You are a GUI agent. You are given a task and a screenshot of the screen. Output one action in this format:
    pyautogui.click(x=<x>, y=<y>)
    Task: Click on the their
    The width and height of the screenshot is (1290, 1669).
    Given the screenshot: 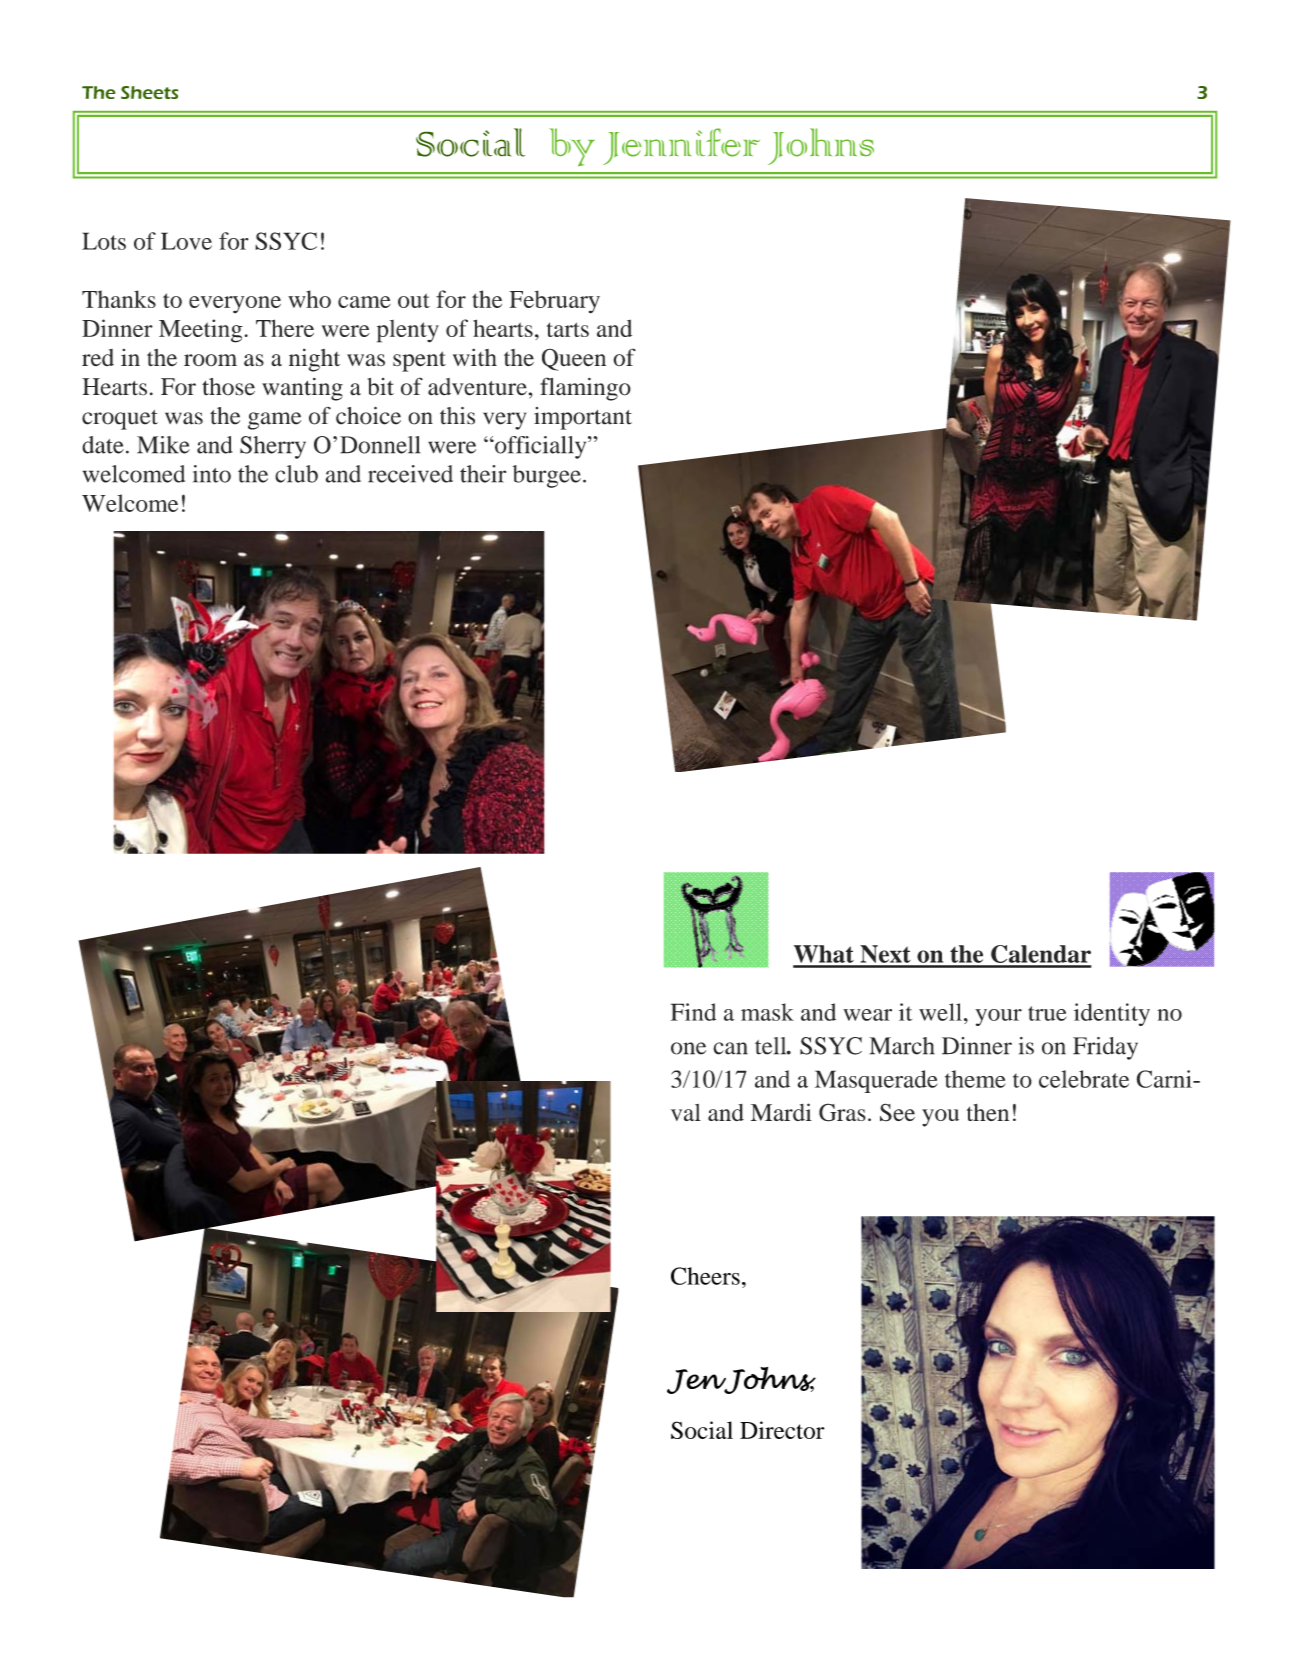 What is the action you would take?
    pyautogui.click(x=483, y=474)
